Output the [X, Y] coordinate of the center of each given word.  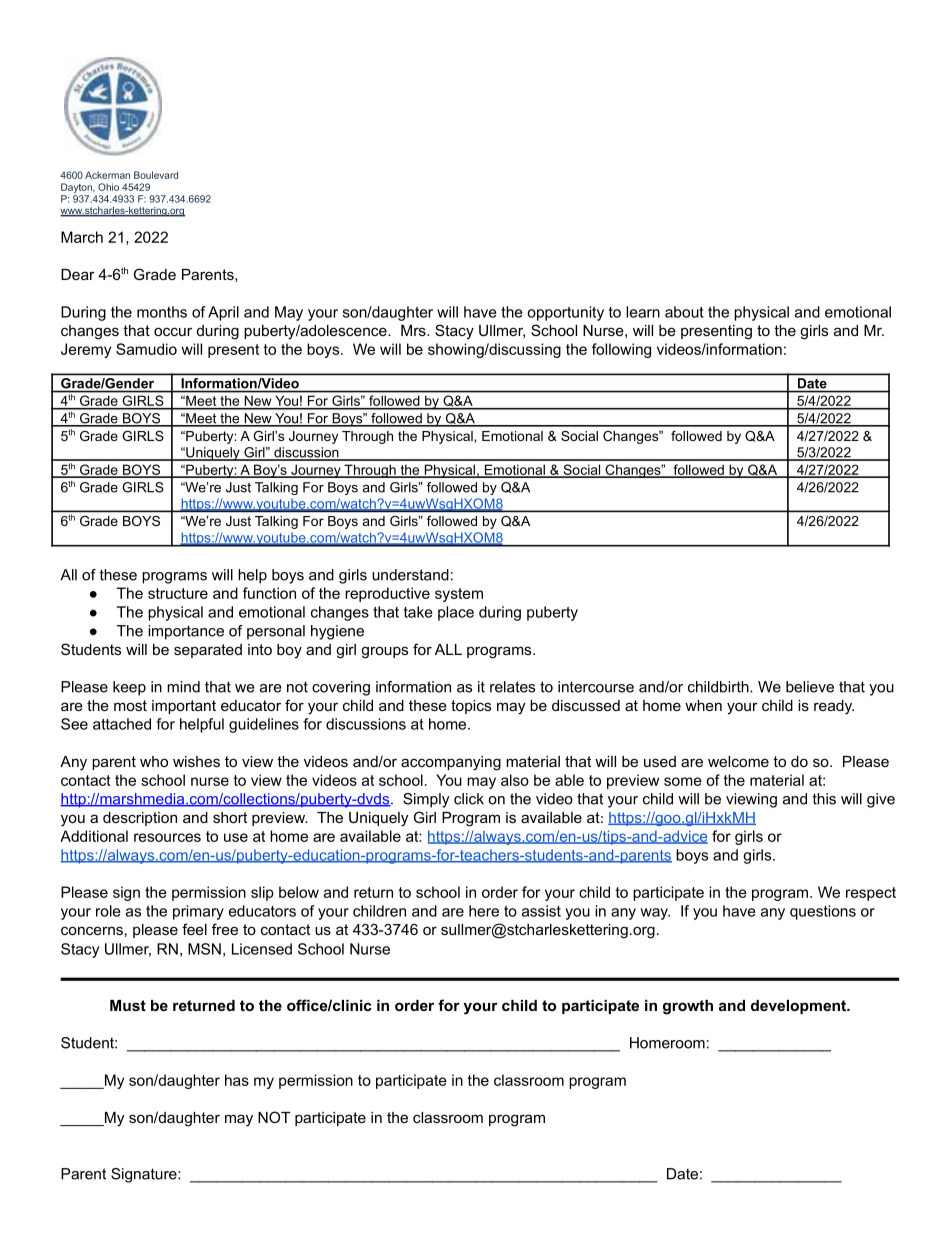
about [684, 312]
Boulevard [156, 175]
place [456, 613]
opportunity [565, 313]
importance [186, 632]
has [237, 1080]
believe [810, 687]
